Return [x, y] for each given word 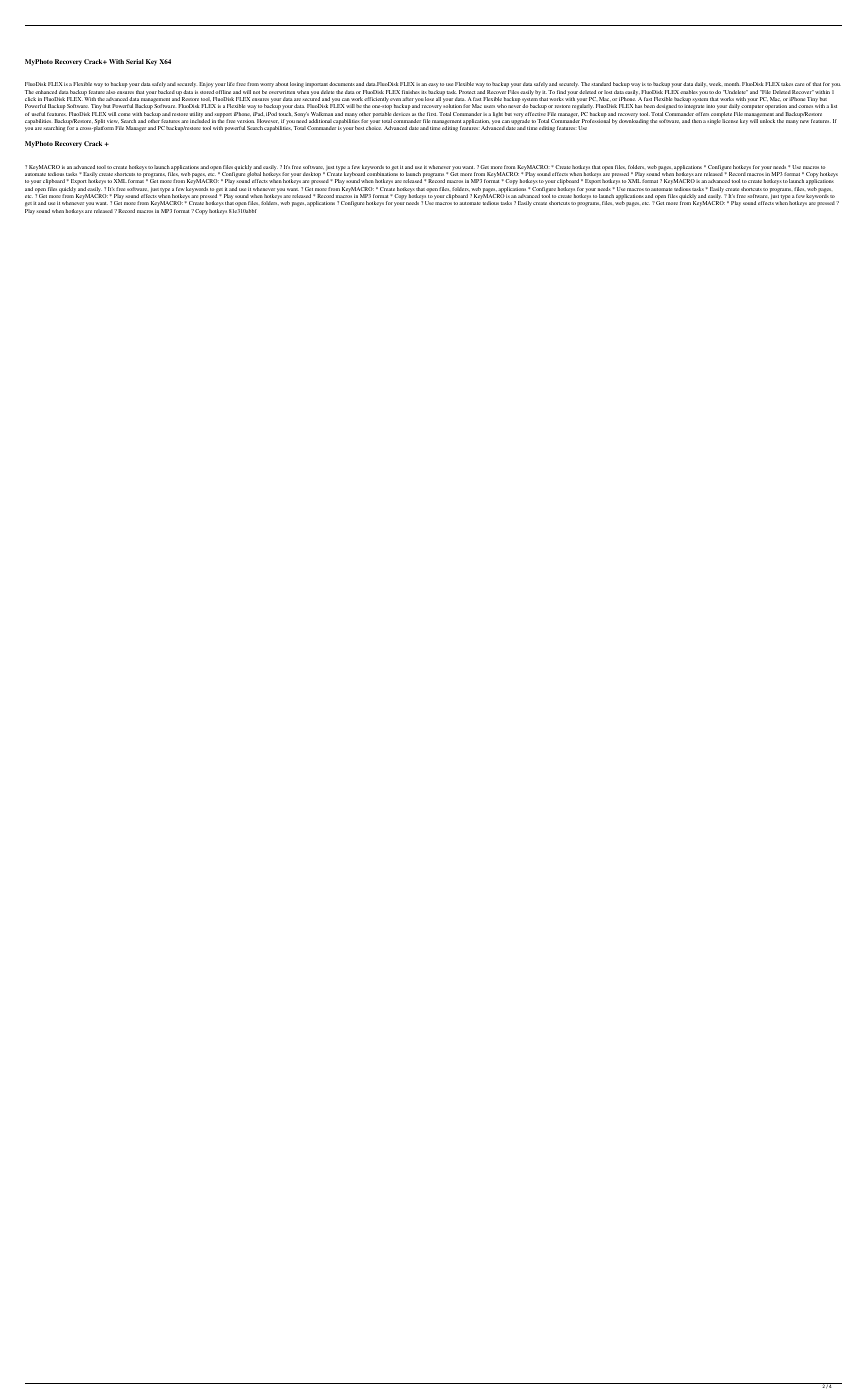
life [231, 84]
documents [342, 84]
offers [702, 114]
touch [285, 114]
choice [374, 128]
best [359, 128]
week [715, 84]
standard [601, 84]
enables [689, 92]
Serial [135, 61]
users [489, 106]
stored [207, 92]
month [731, 84]
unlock [767, 121]
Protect [467, 92]
